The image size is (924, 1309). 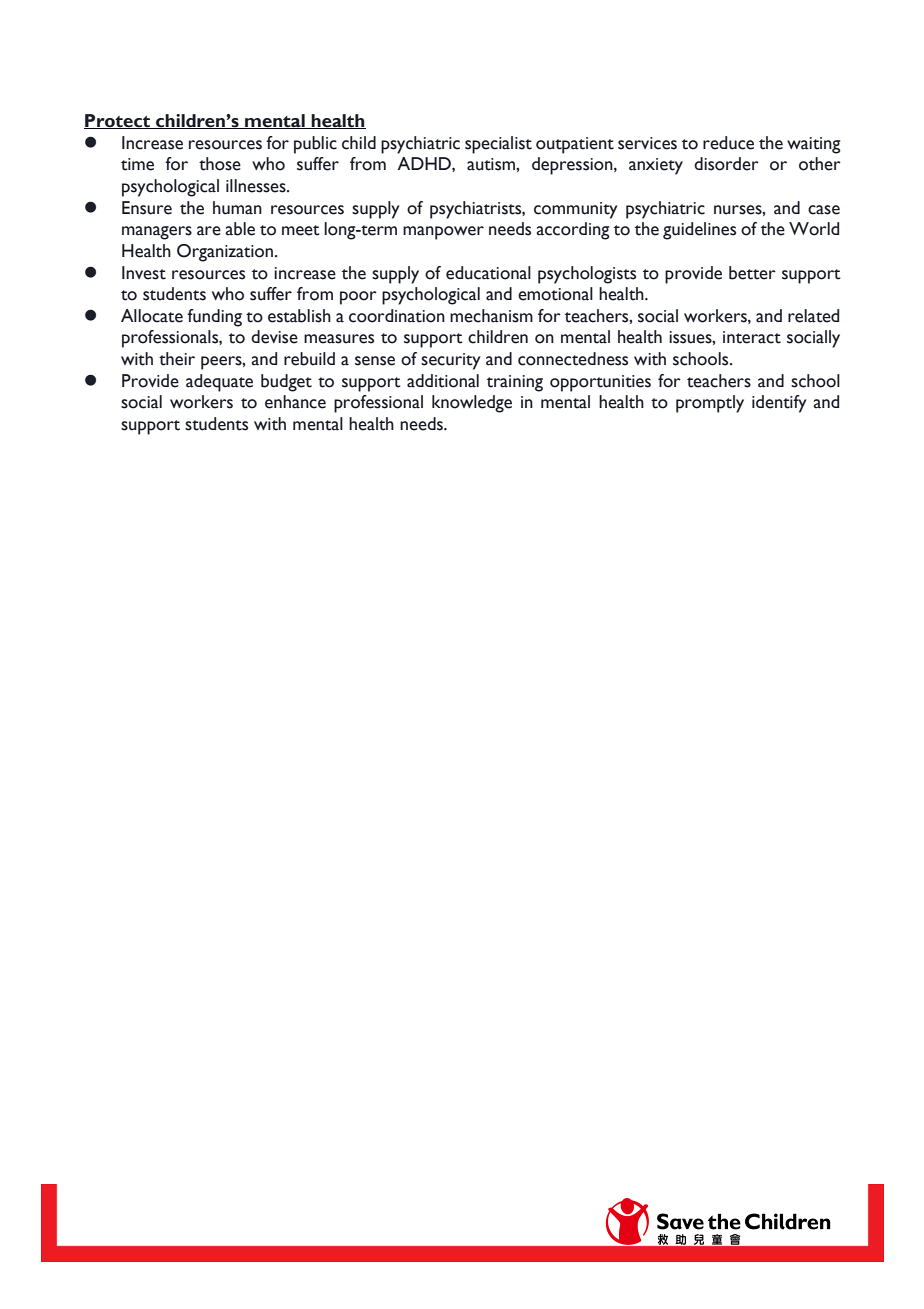 I want to click on better, so click(x=752, y=273).
